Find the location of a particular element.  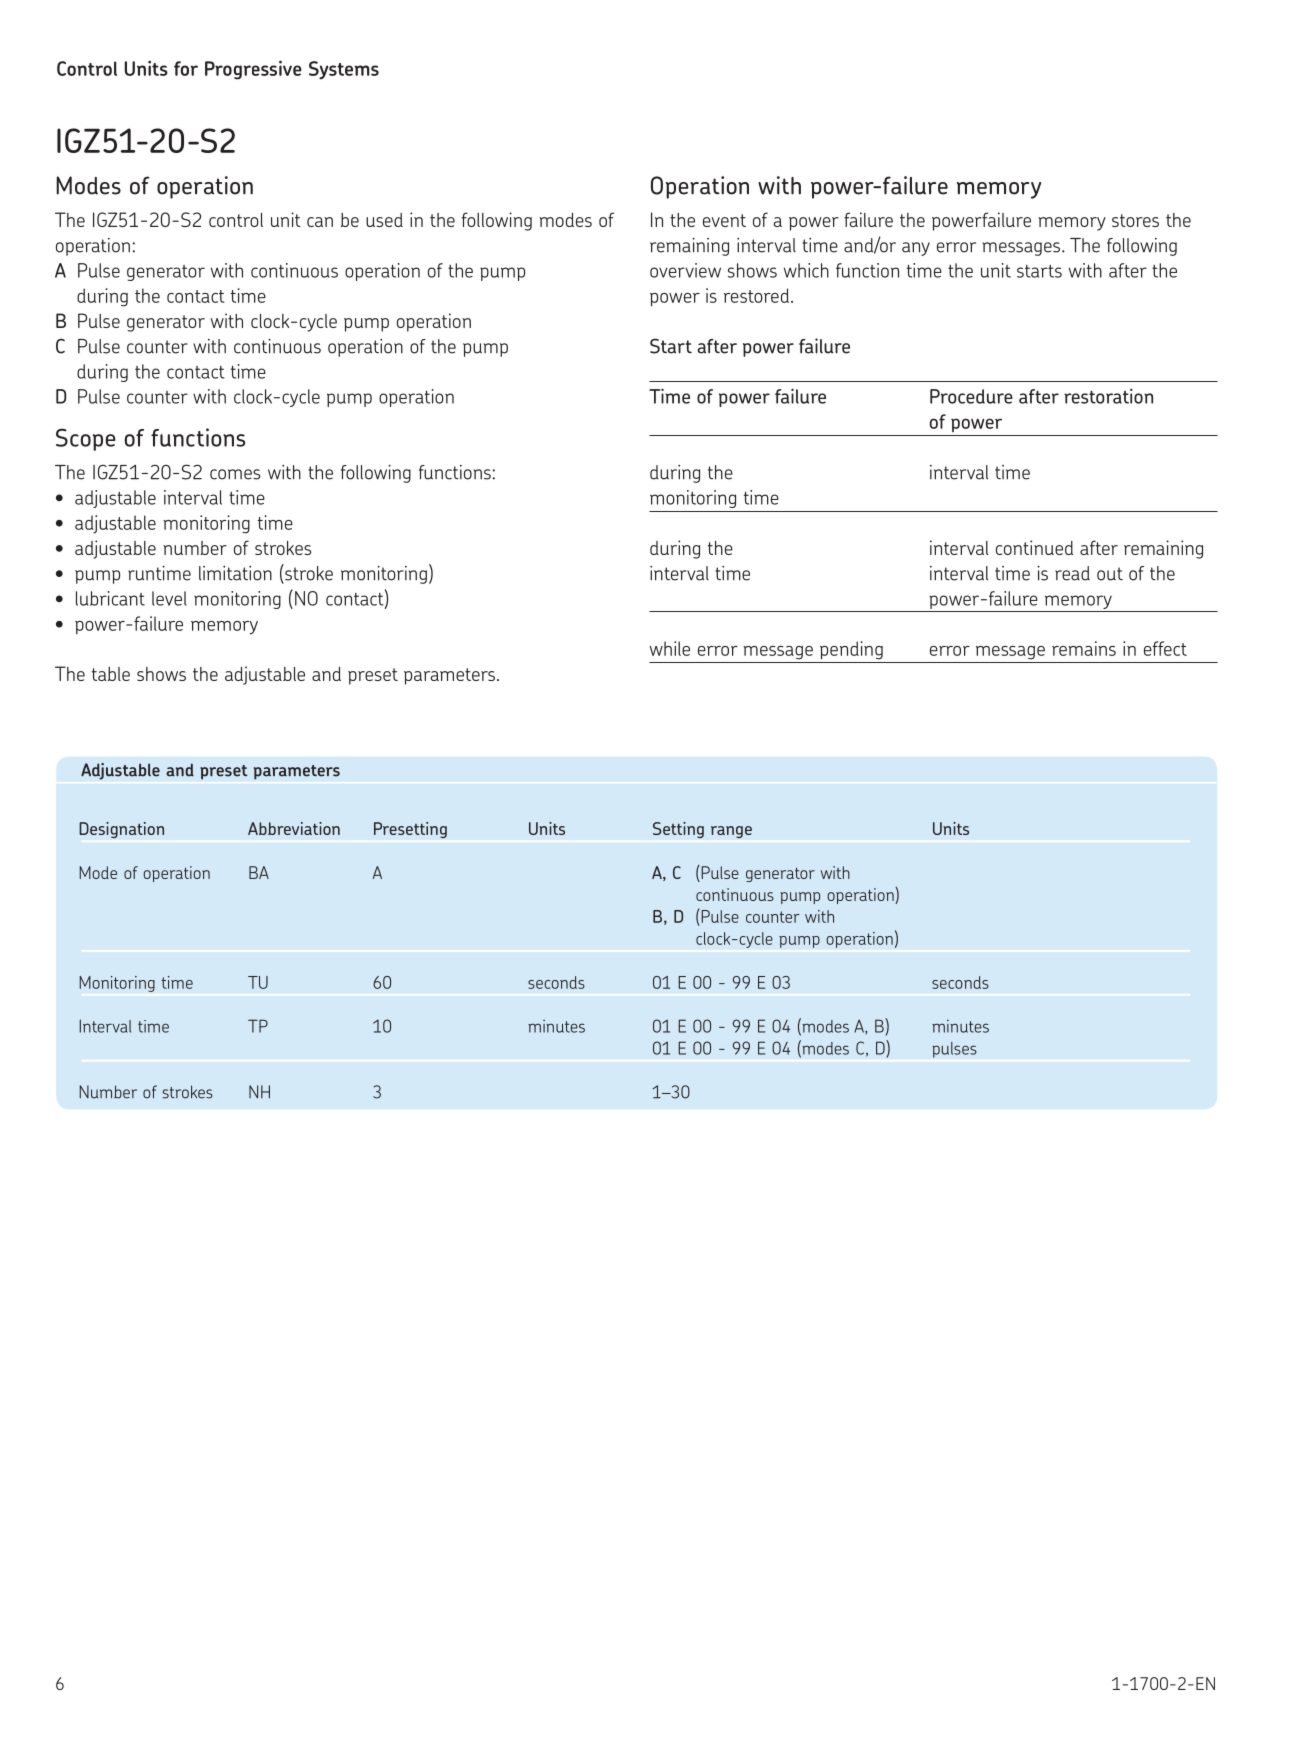

stores is located at coordinates (1135, 220).
